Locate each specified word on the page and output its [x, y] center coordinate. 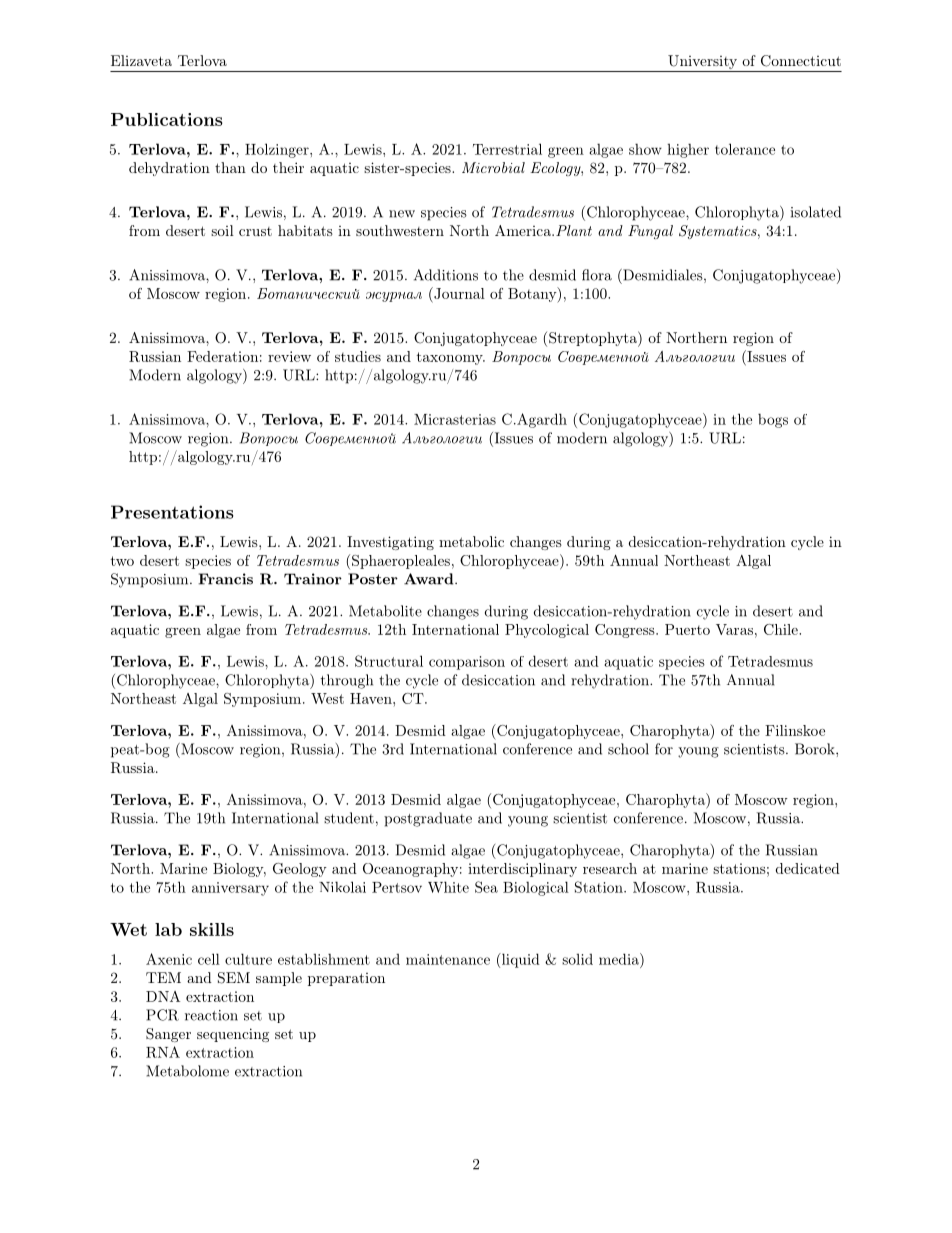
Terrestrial [507, 149]
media [620, 959]
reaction [211, 1015]
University [702, 63]
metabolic [471, 541]
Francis [225, 579]
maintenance [448, 959]
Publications [167, 119]
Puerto [687, 629]
